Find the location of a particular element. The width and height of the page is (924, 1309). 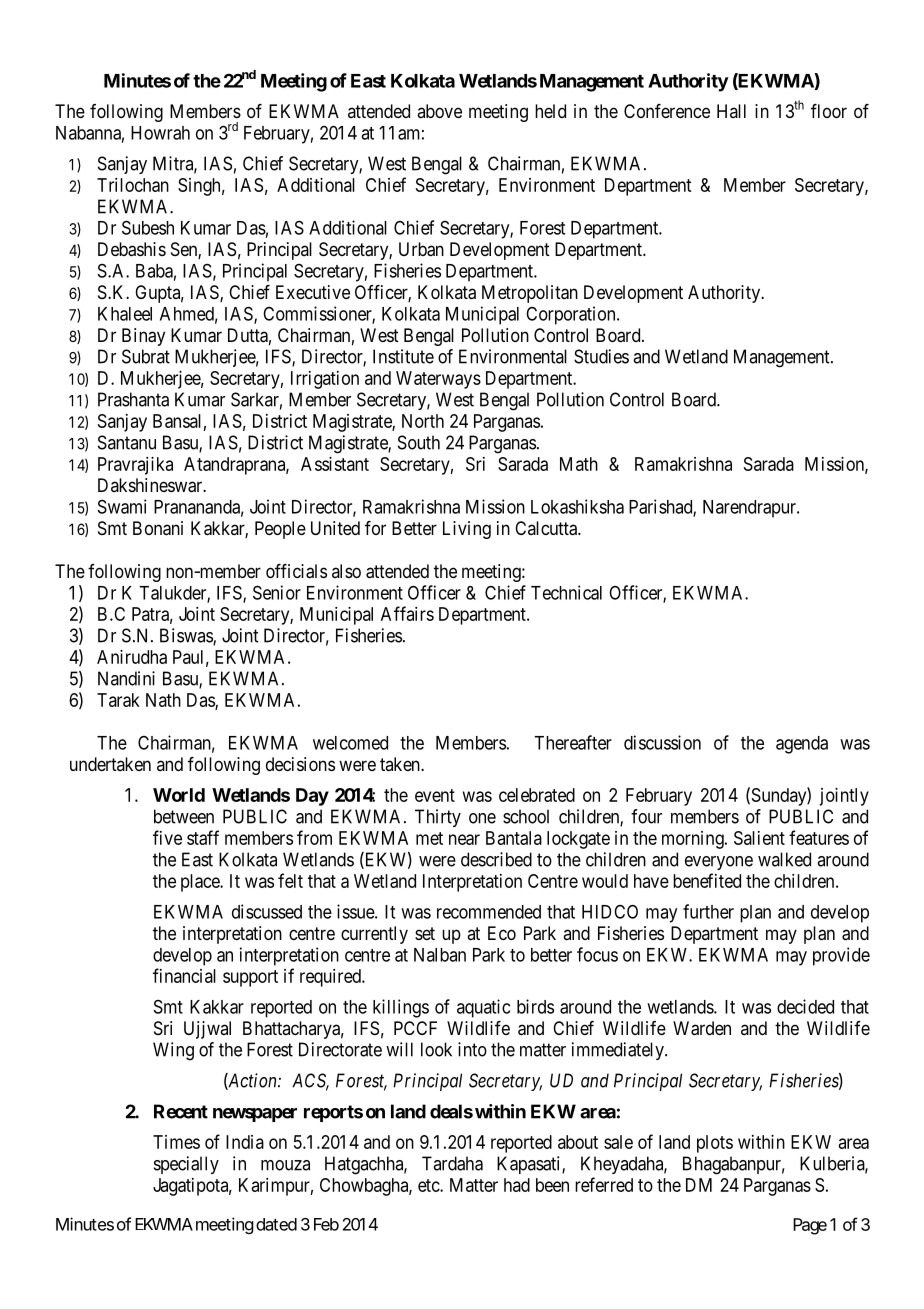

People is located at coordinates (280, 530).
